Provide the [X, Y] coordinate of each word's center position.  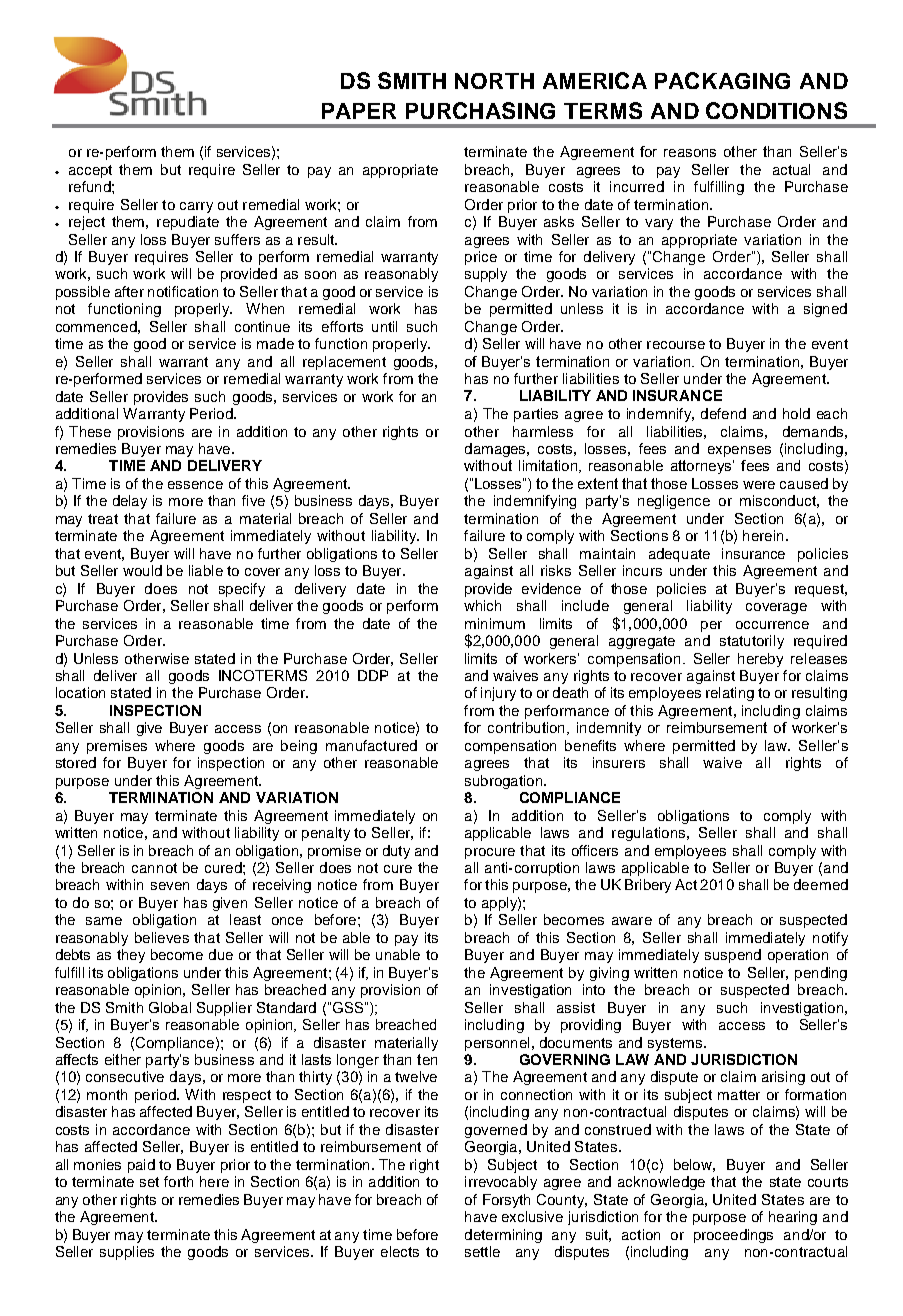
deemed [821, 884]
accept [90, 171]
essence [195, 485]
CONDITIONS [776, 110]
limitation [549, 466]
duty [396, 852]
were [759, 485]
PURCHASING [480, 110]
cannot [154, 868]
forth [178, 1181]
